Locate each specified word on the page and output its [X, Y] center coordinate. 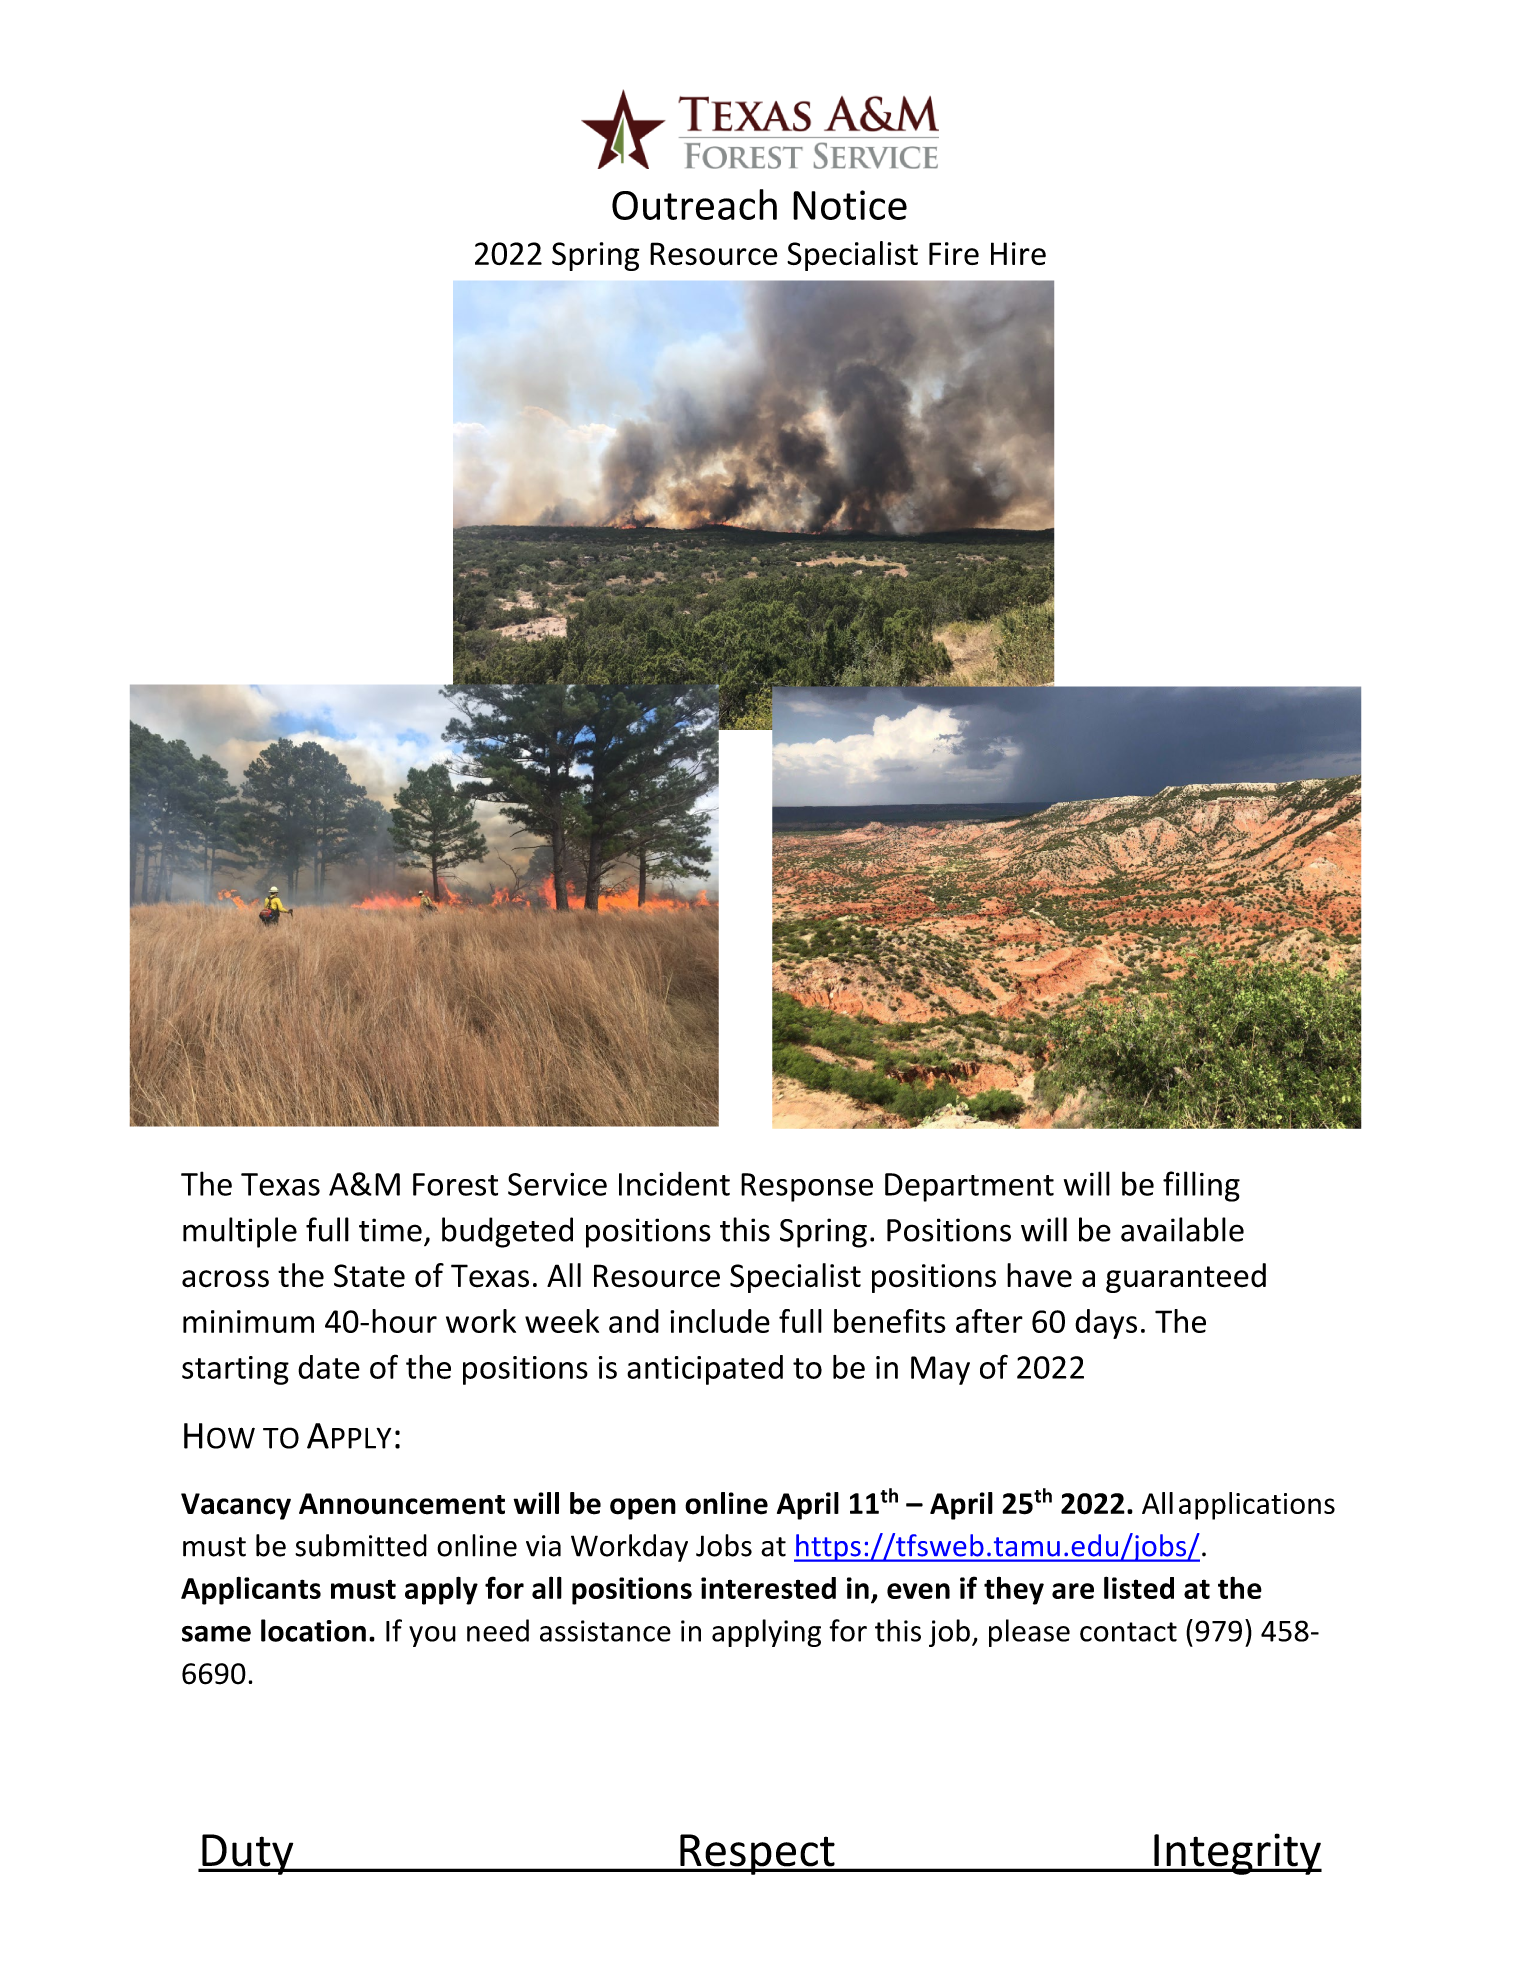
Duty [248, 1854]
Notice [850, 205]
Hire [1018, 253]
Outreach [694, 204]
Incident [674, 1183]
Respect [757, 1854]
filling [1201, 1186]
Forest [455, 1184]
